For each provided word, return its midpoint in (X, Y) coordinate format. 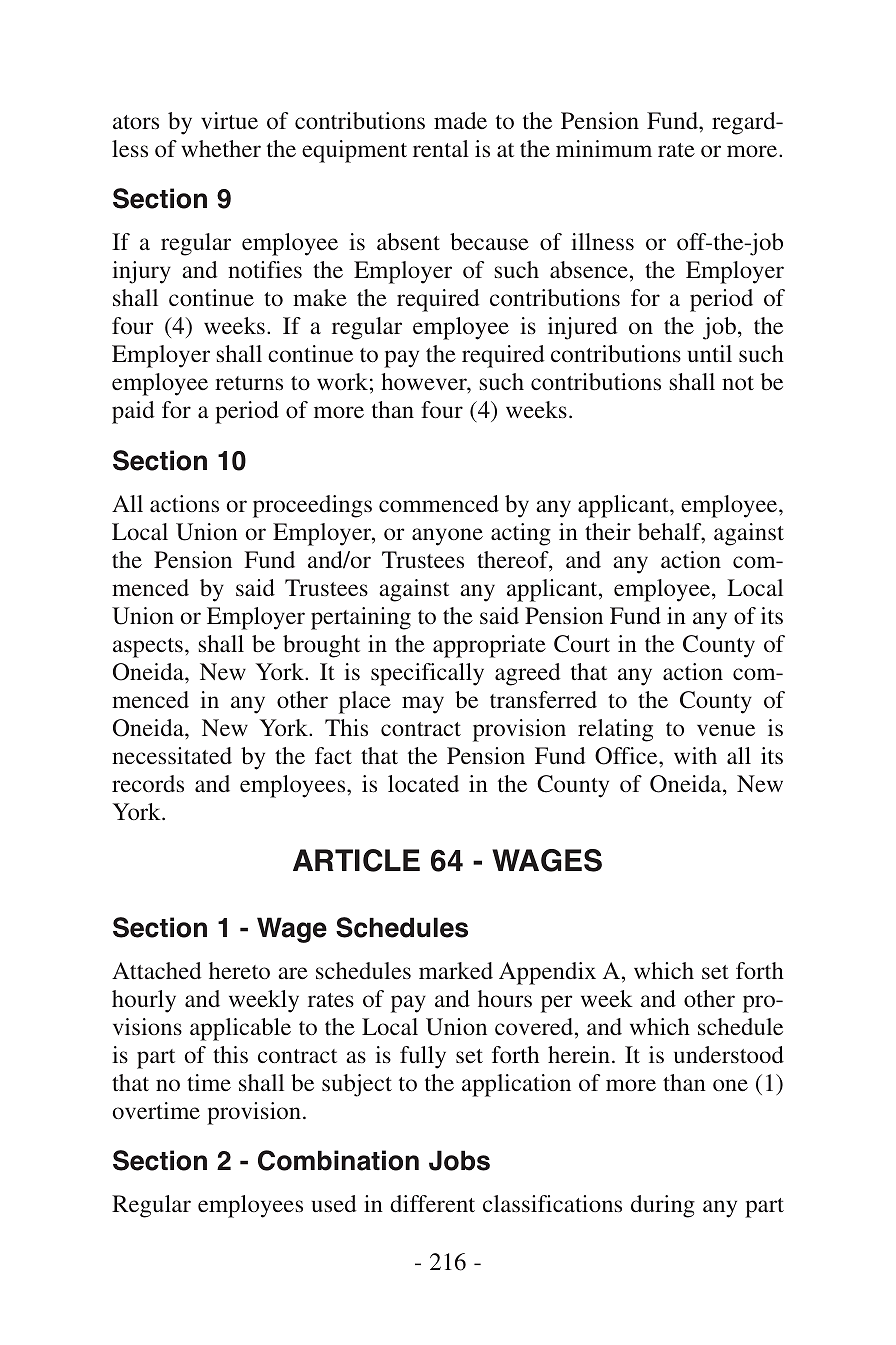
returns (249, 383)
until (710, 353)
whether (221, 148)
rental (441, 148)
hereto (239, 970)
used (334, 1203)
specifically (427, 674)
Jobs (459, 1160)
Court (582, 644)
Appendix (547, 973)
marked (456, 970)
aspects (148, 648)
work (342, 381)
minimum (604, 148)
